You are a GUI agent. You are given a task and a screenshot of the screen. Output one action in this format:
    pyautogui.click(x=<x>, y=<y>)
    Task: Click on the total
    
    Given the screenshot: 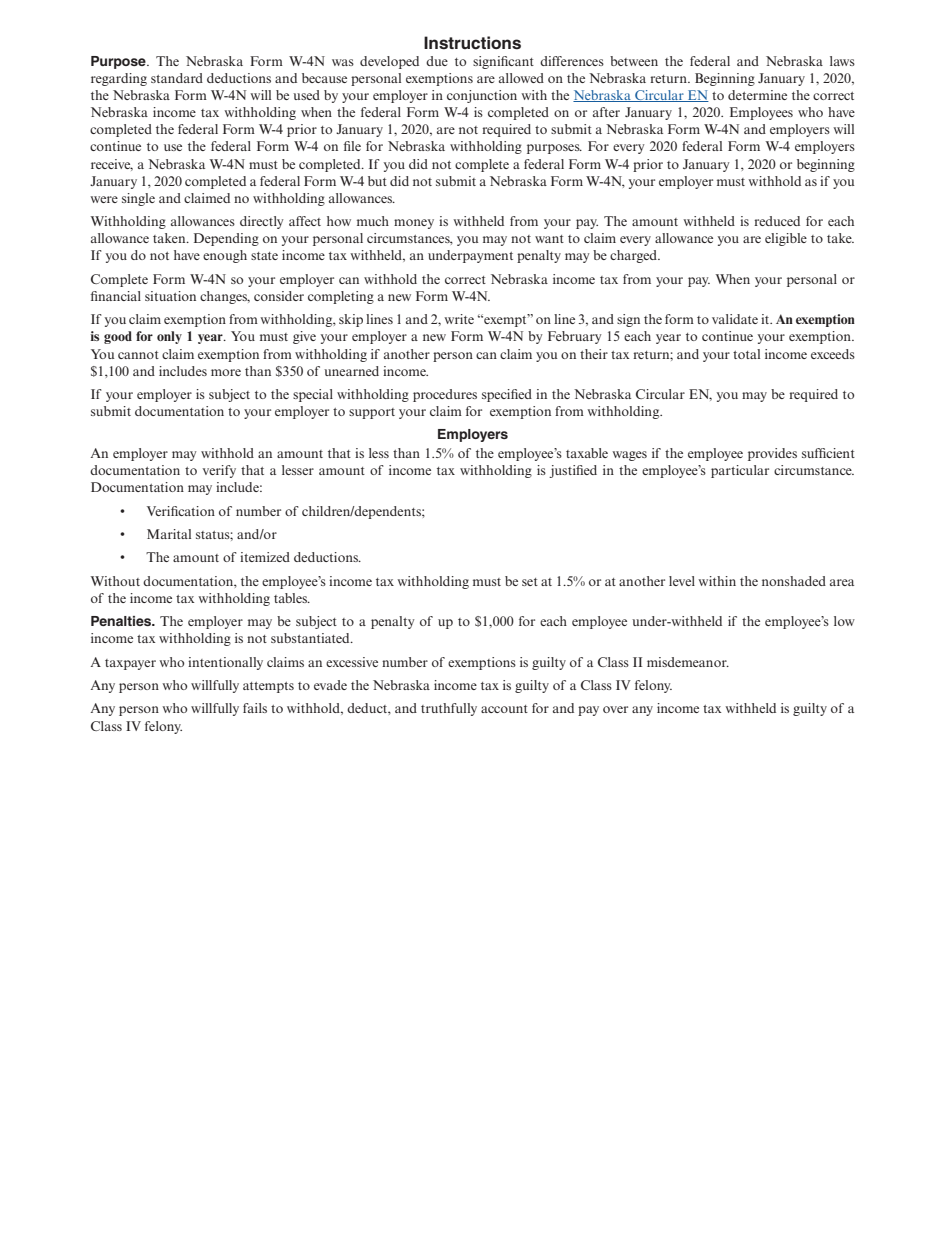 What is the action you would take?
    pyautogui.click(x=746, y=354)
